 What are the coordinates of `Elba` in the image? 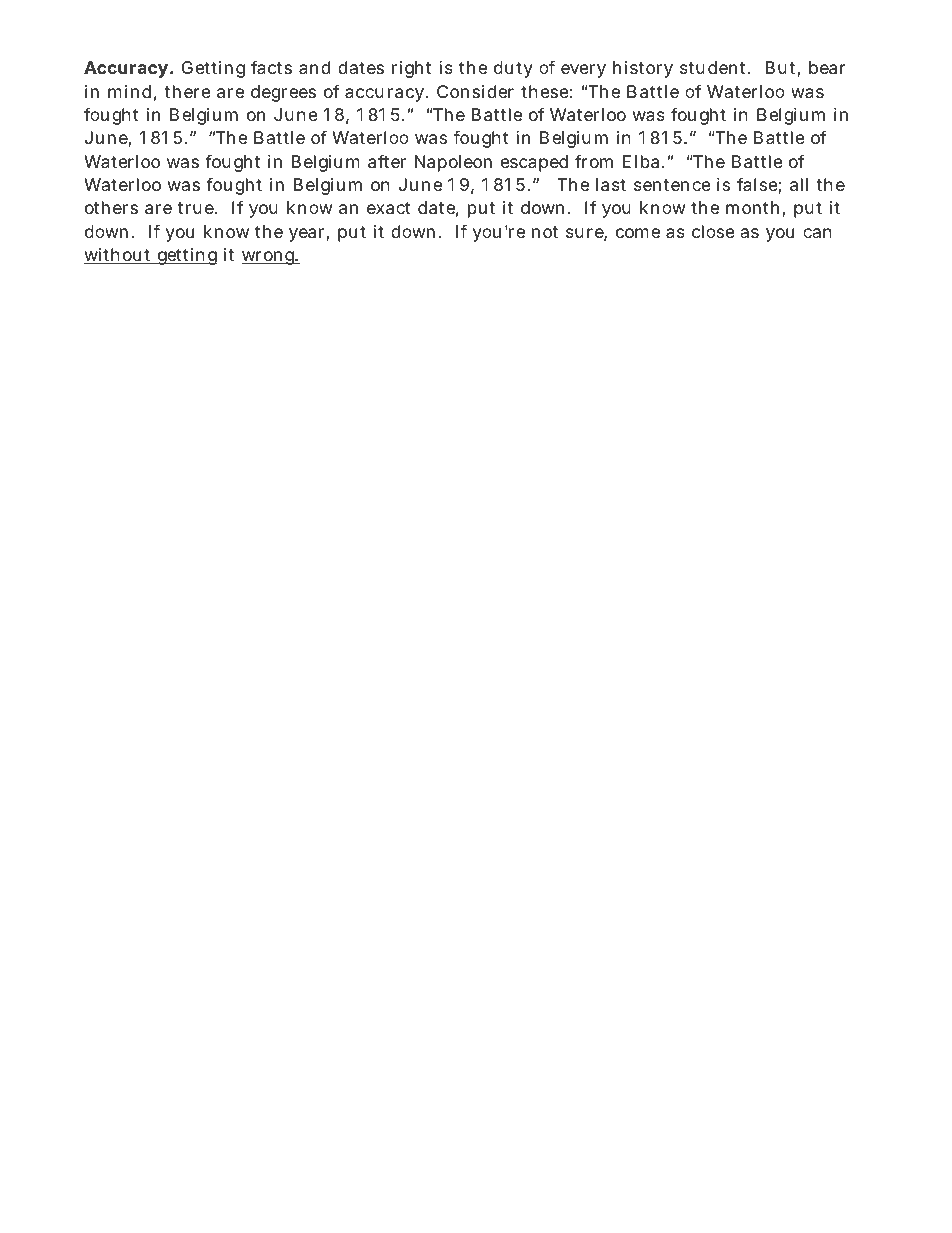 It's located at (642, 162).
